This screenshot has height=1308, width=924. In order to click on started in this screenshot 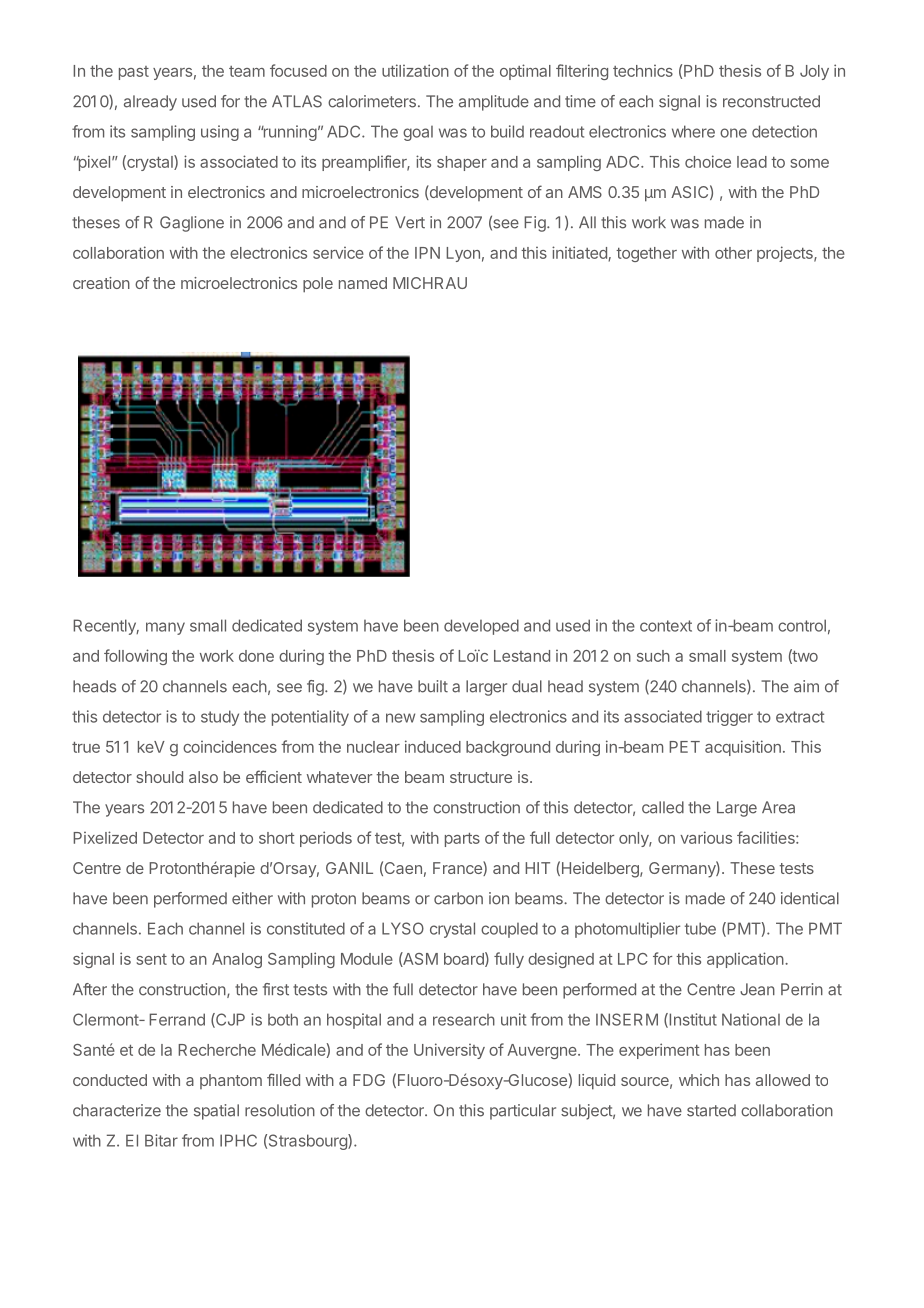, I will do `click(711, 1110)`.
